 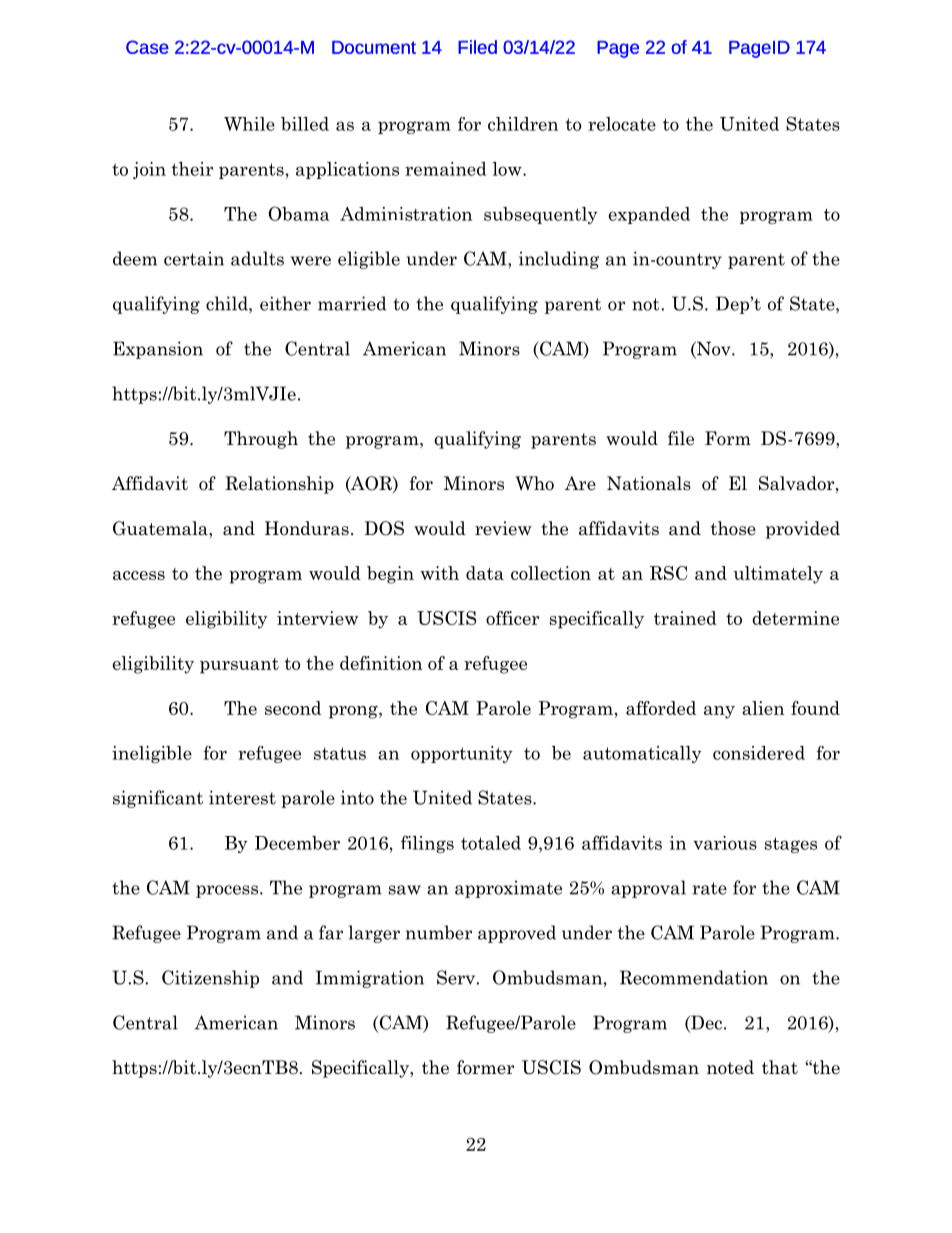 I want to click on opportunity, so click(x=462, y=754).
